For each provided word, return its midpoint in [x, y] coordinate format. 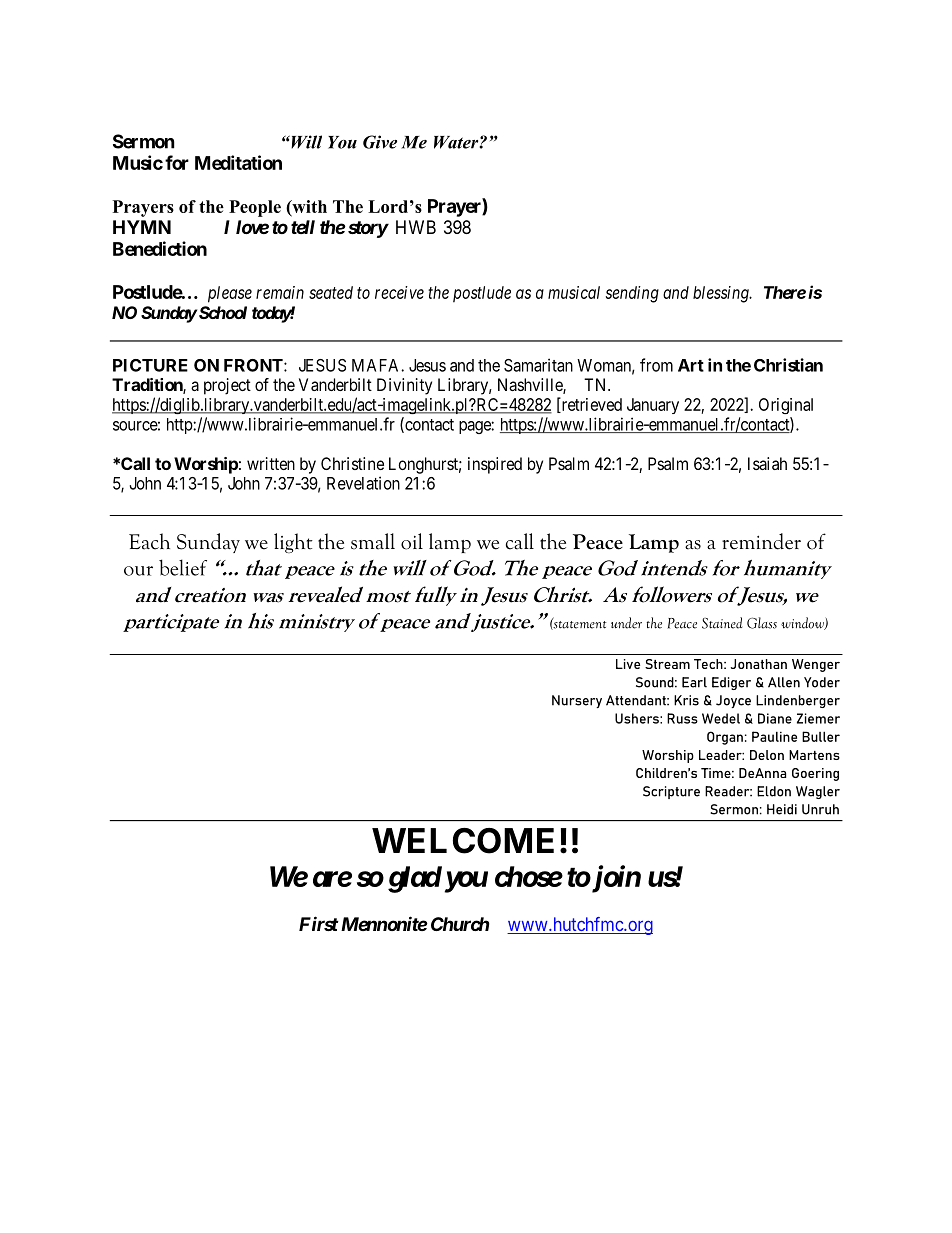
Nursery [577, 701]
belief [183, 567]
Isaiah [767, 463]
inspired [495, 465]
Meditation [238, 162]
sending [632, 294]
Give [380, 142]
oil [412, 541]
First [319, 923]
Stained [722, 623]
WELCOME [463, 841]
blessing [722, 294]
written [271, 463]
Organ [725, 738]
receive [399, 292]
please [230, 294]
